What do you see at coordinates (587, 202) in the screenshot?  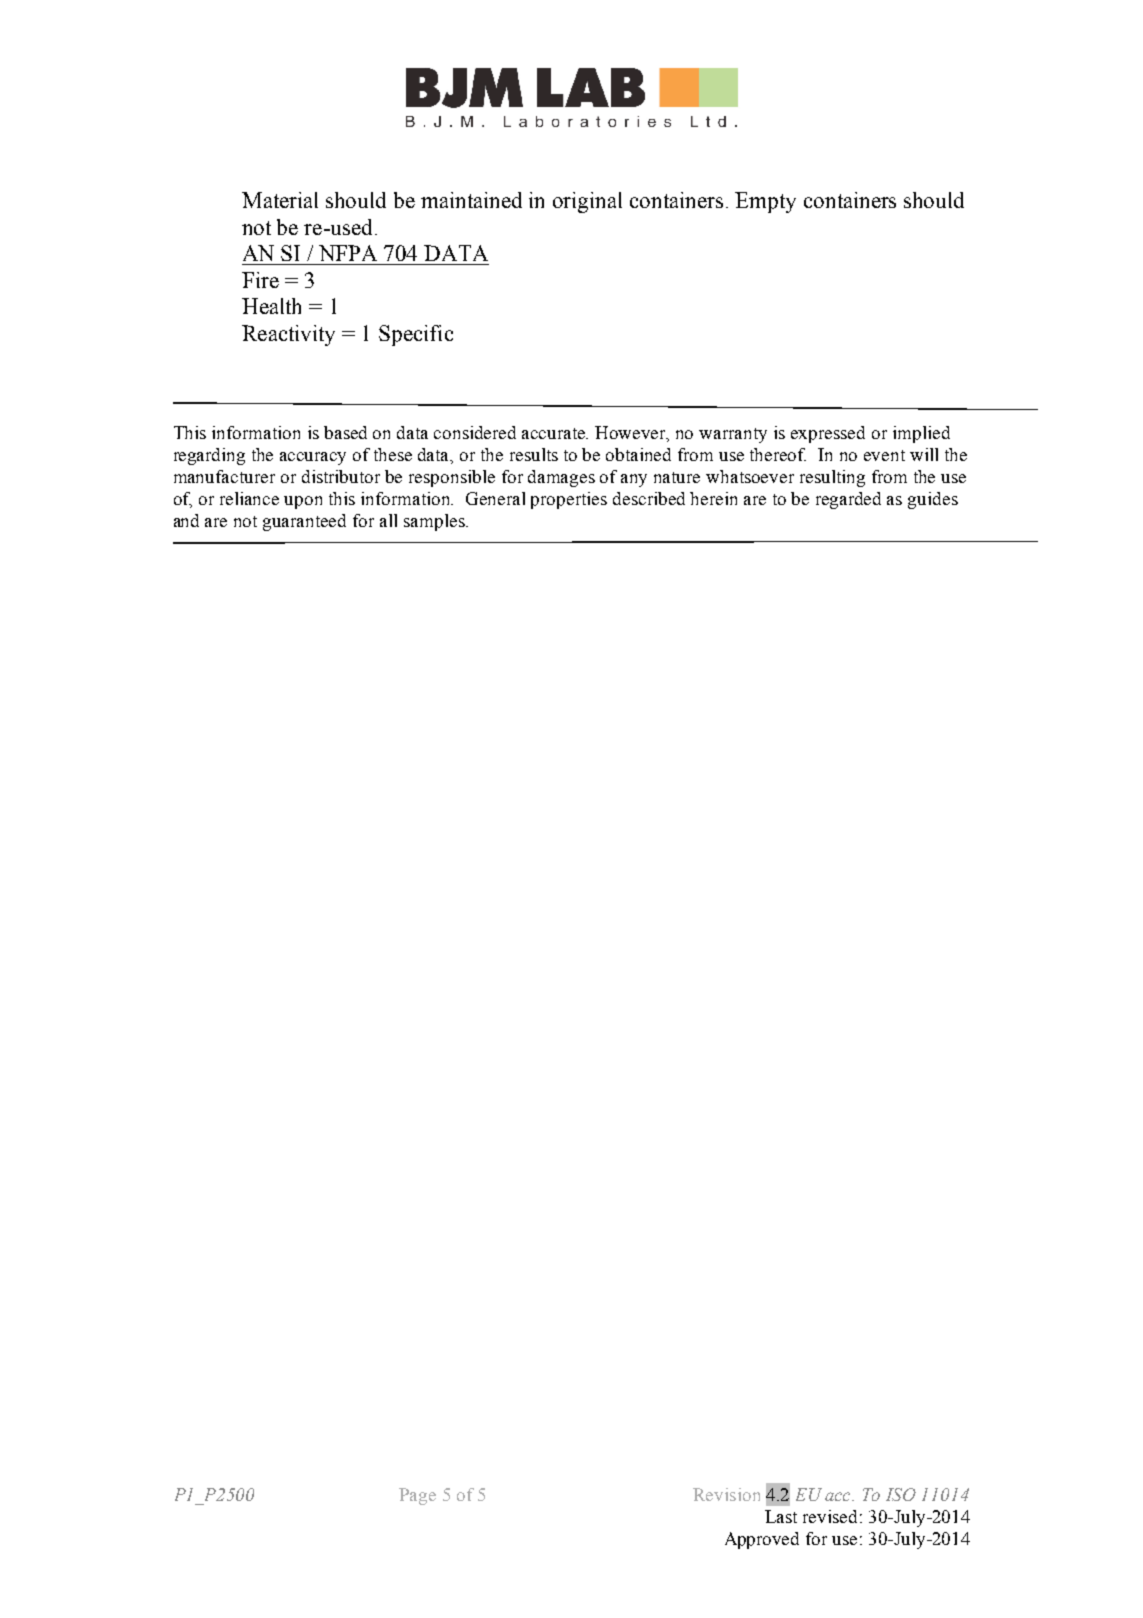 I see `original` at bounding box center [587, 202].
